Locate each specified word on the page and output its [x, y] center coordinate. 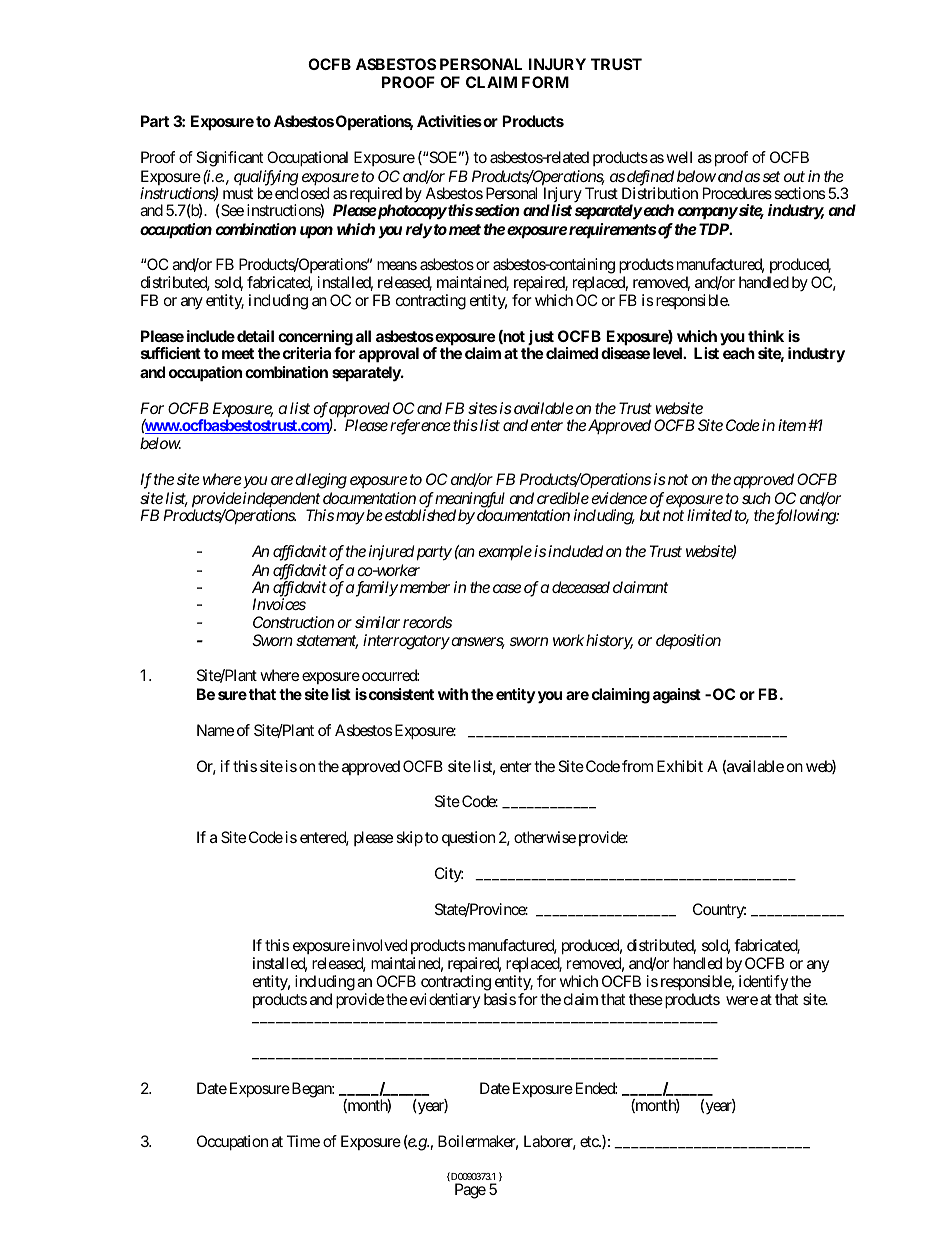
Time [303, 1141]
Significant [230, 159]
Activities [449, 121]
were [742, 1000]
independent [280, 501]
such [756, 498]
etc [590, 1141]
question [468, 838]
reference [420, 427]
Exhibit [680, 766]
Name [215, 730]
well [679, 157]
